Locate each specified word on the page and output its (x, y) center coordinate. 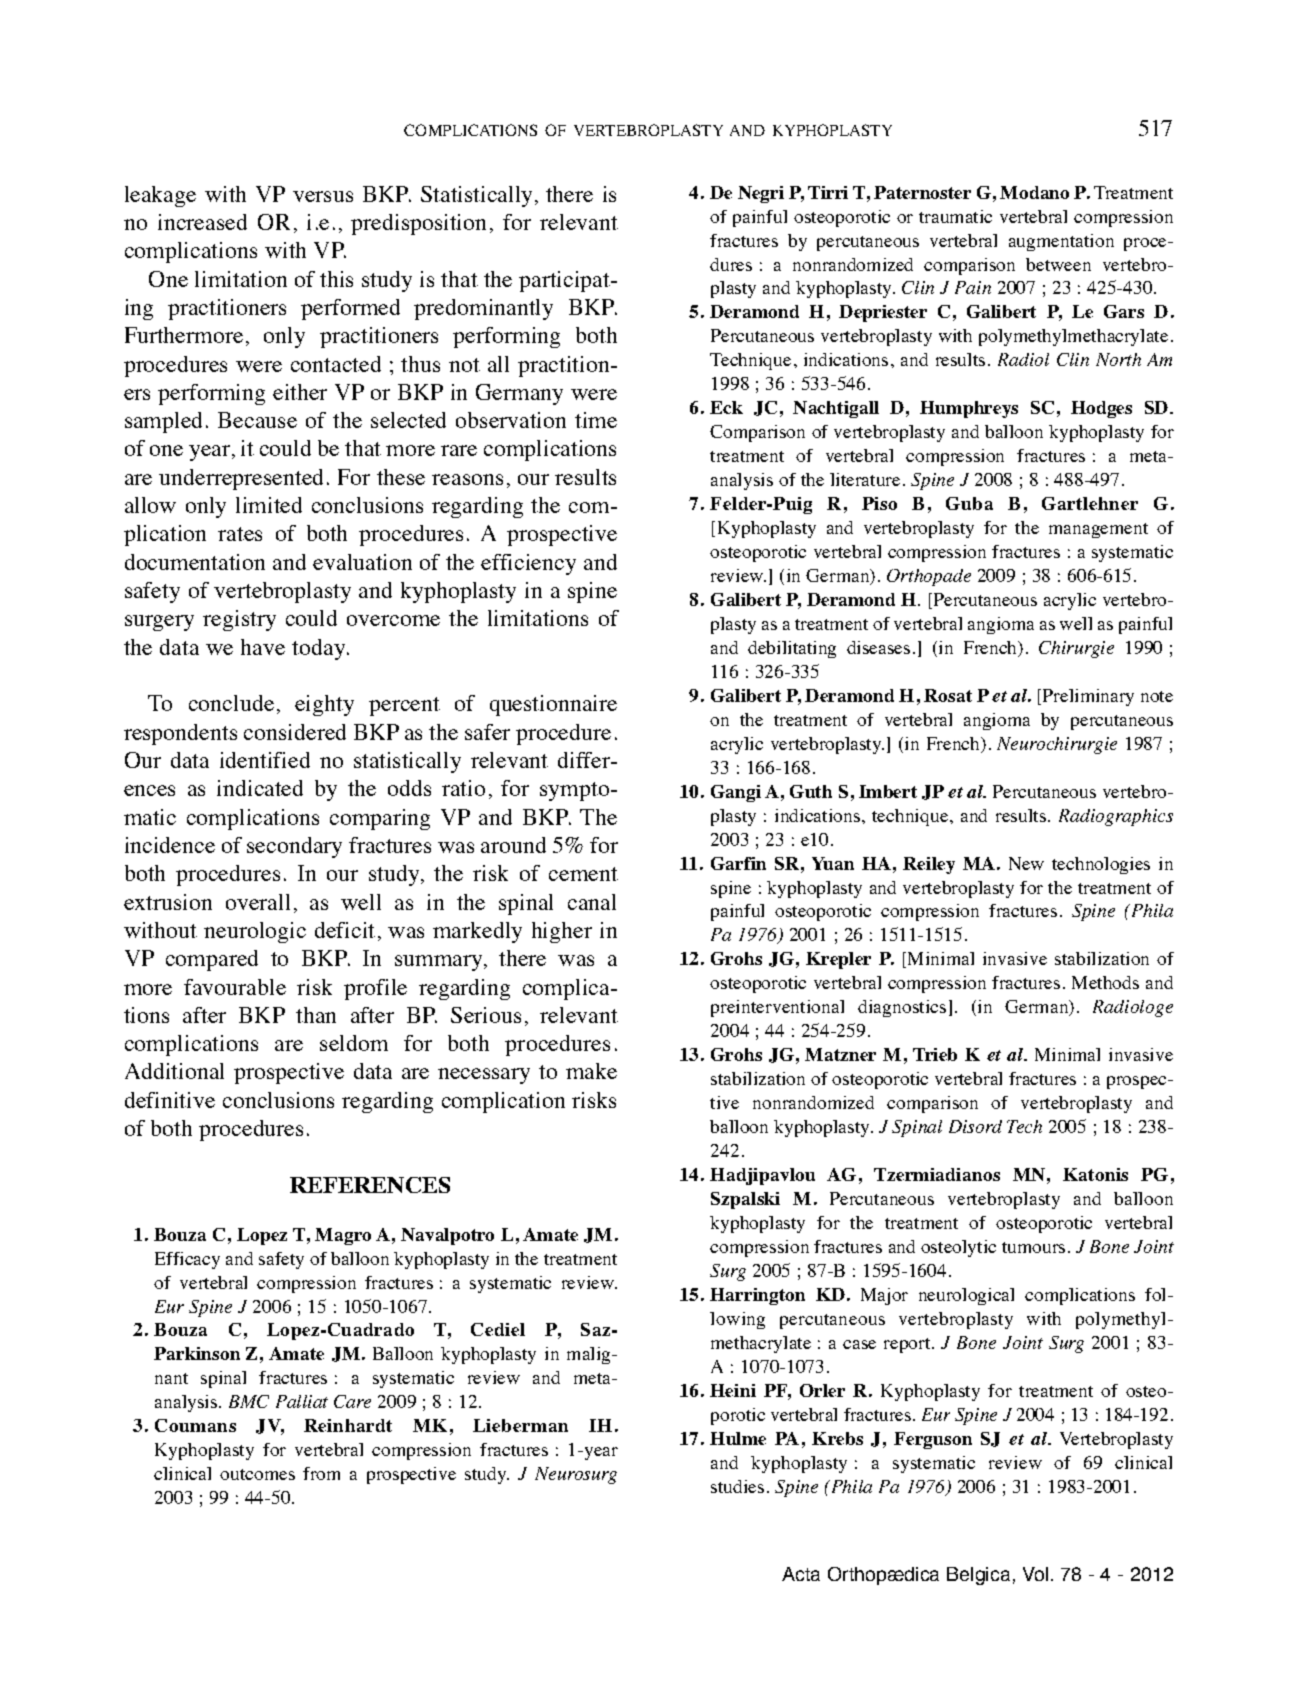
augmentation (1061, 242)
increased (202, 222)
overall (258, 902)
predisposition (418, 224)
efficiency (528, 564)
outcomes (257, 1474)
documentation (195, 562)
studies (737, 1486)
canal (592, 902)
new (1026, 863)
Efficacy (187, 1260)
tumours (1033, 1247)
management (1098, 530)
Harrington (757, 1296)
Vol (1035, 1574)
